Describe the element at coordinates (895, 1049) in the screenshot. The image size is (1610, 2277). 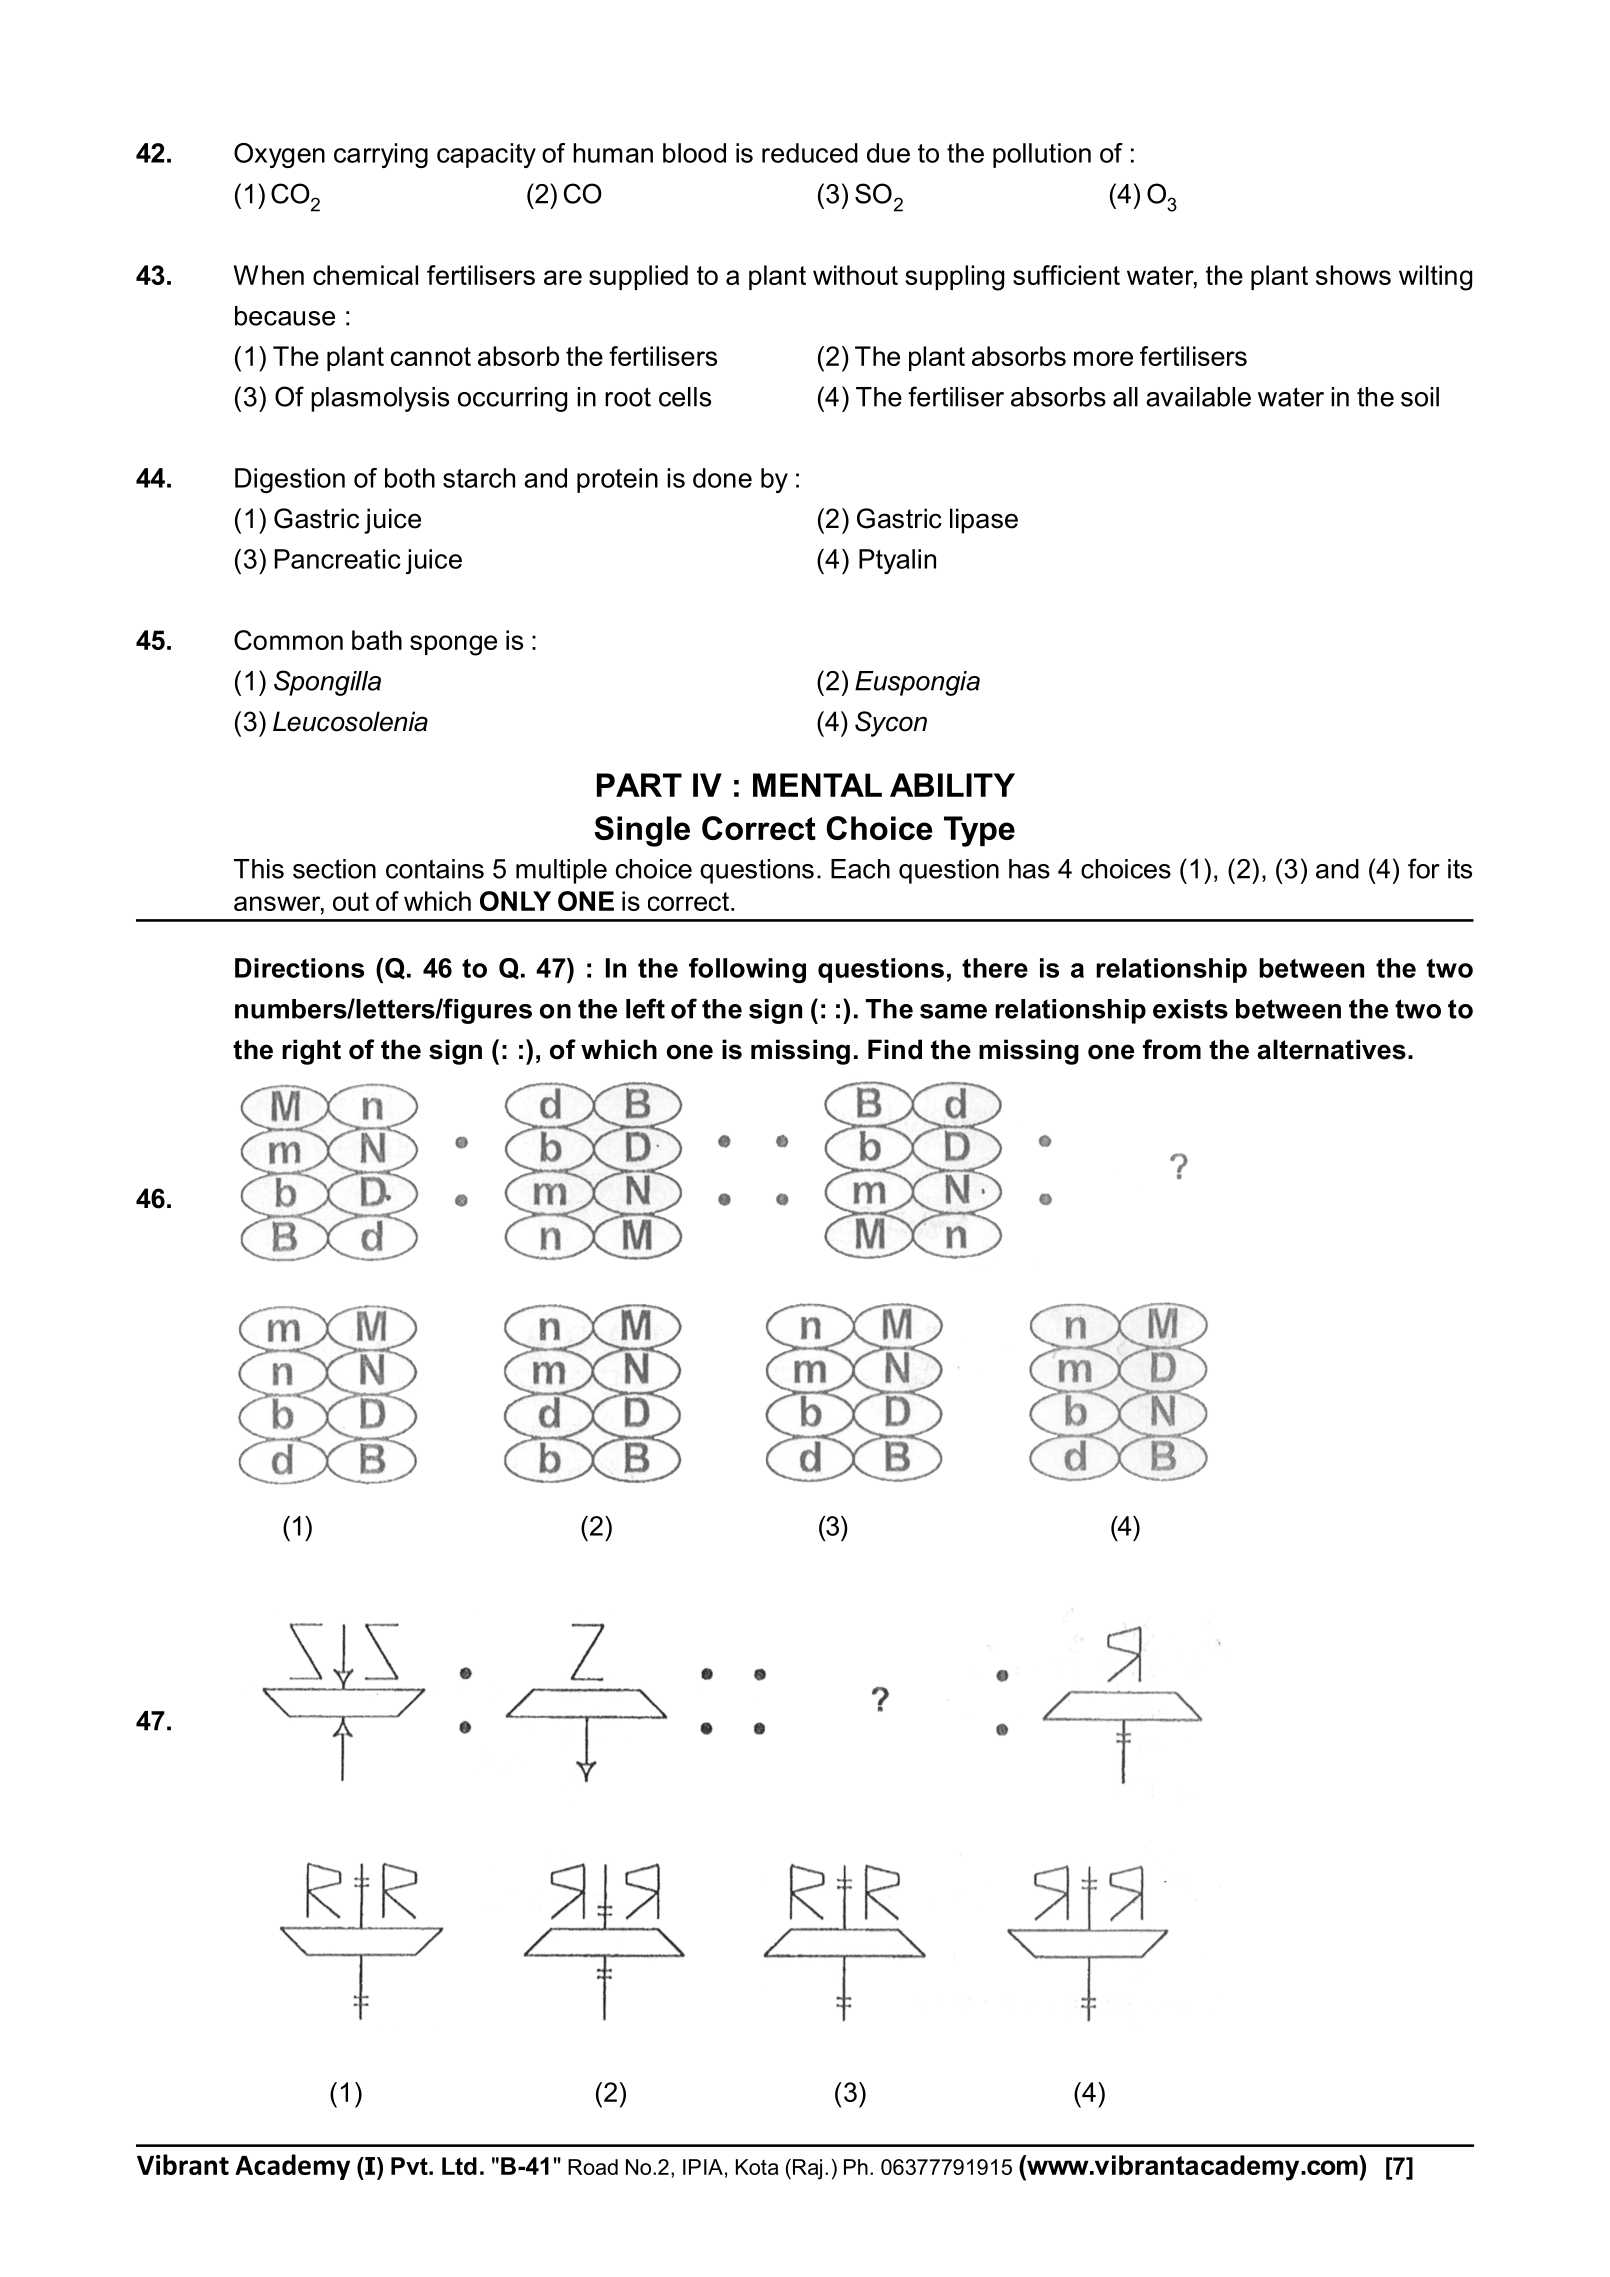
I see `Find` at that location.
